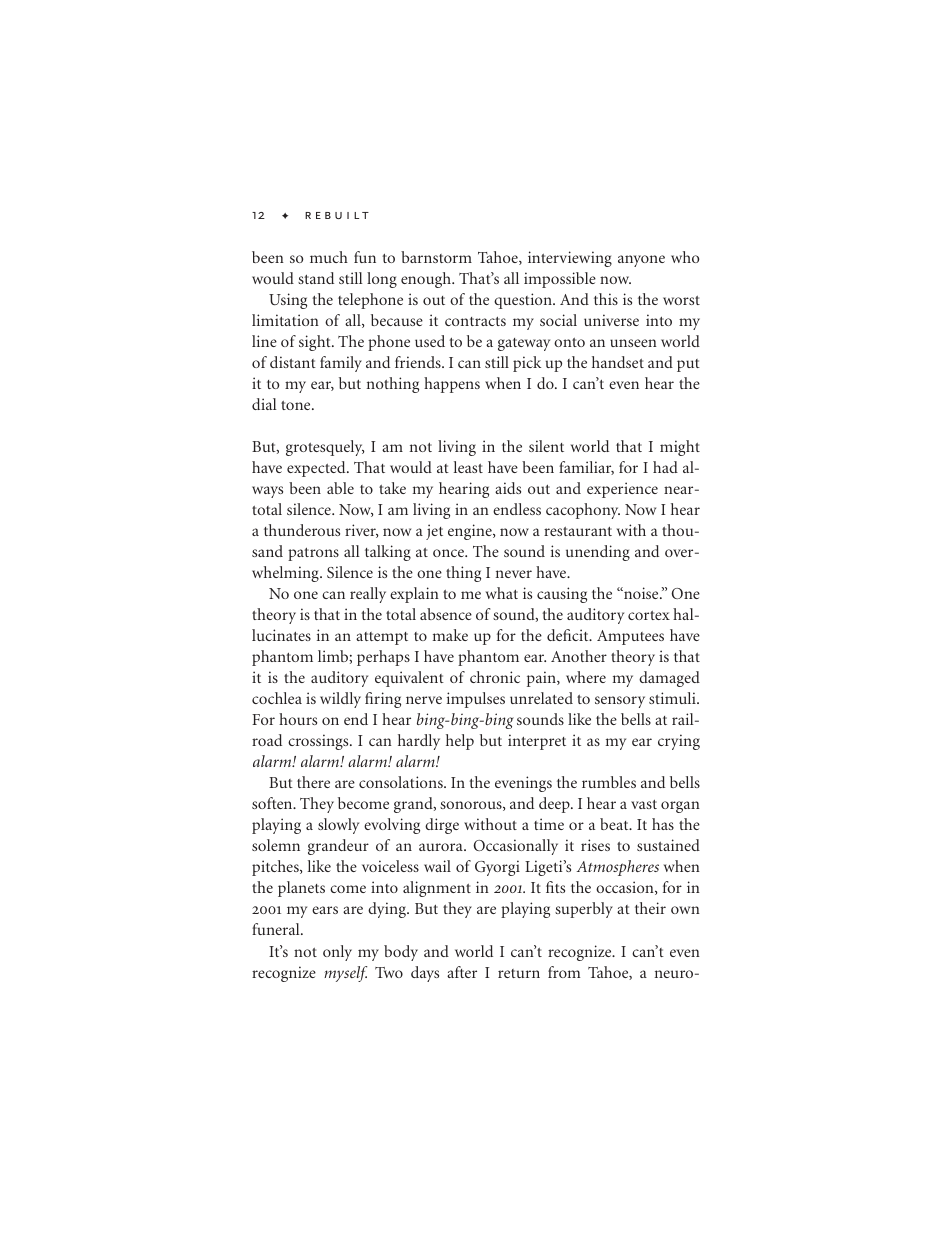  I want to click on only, so click(337, 953).
